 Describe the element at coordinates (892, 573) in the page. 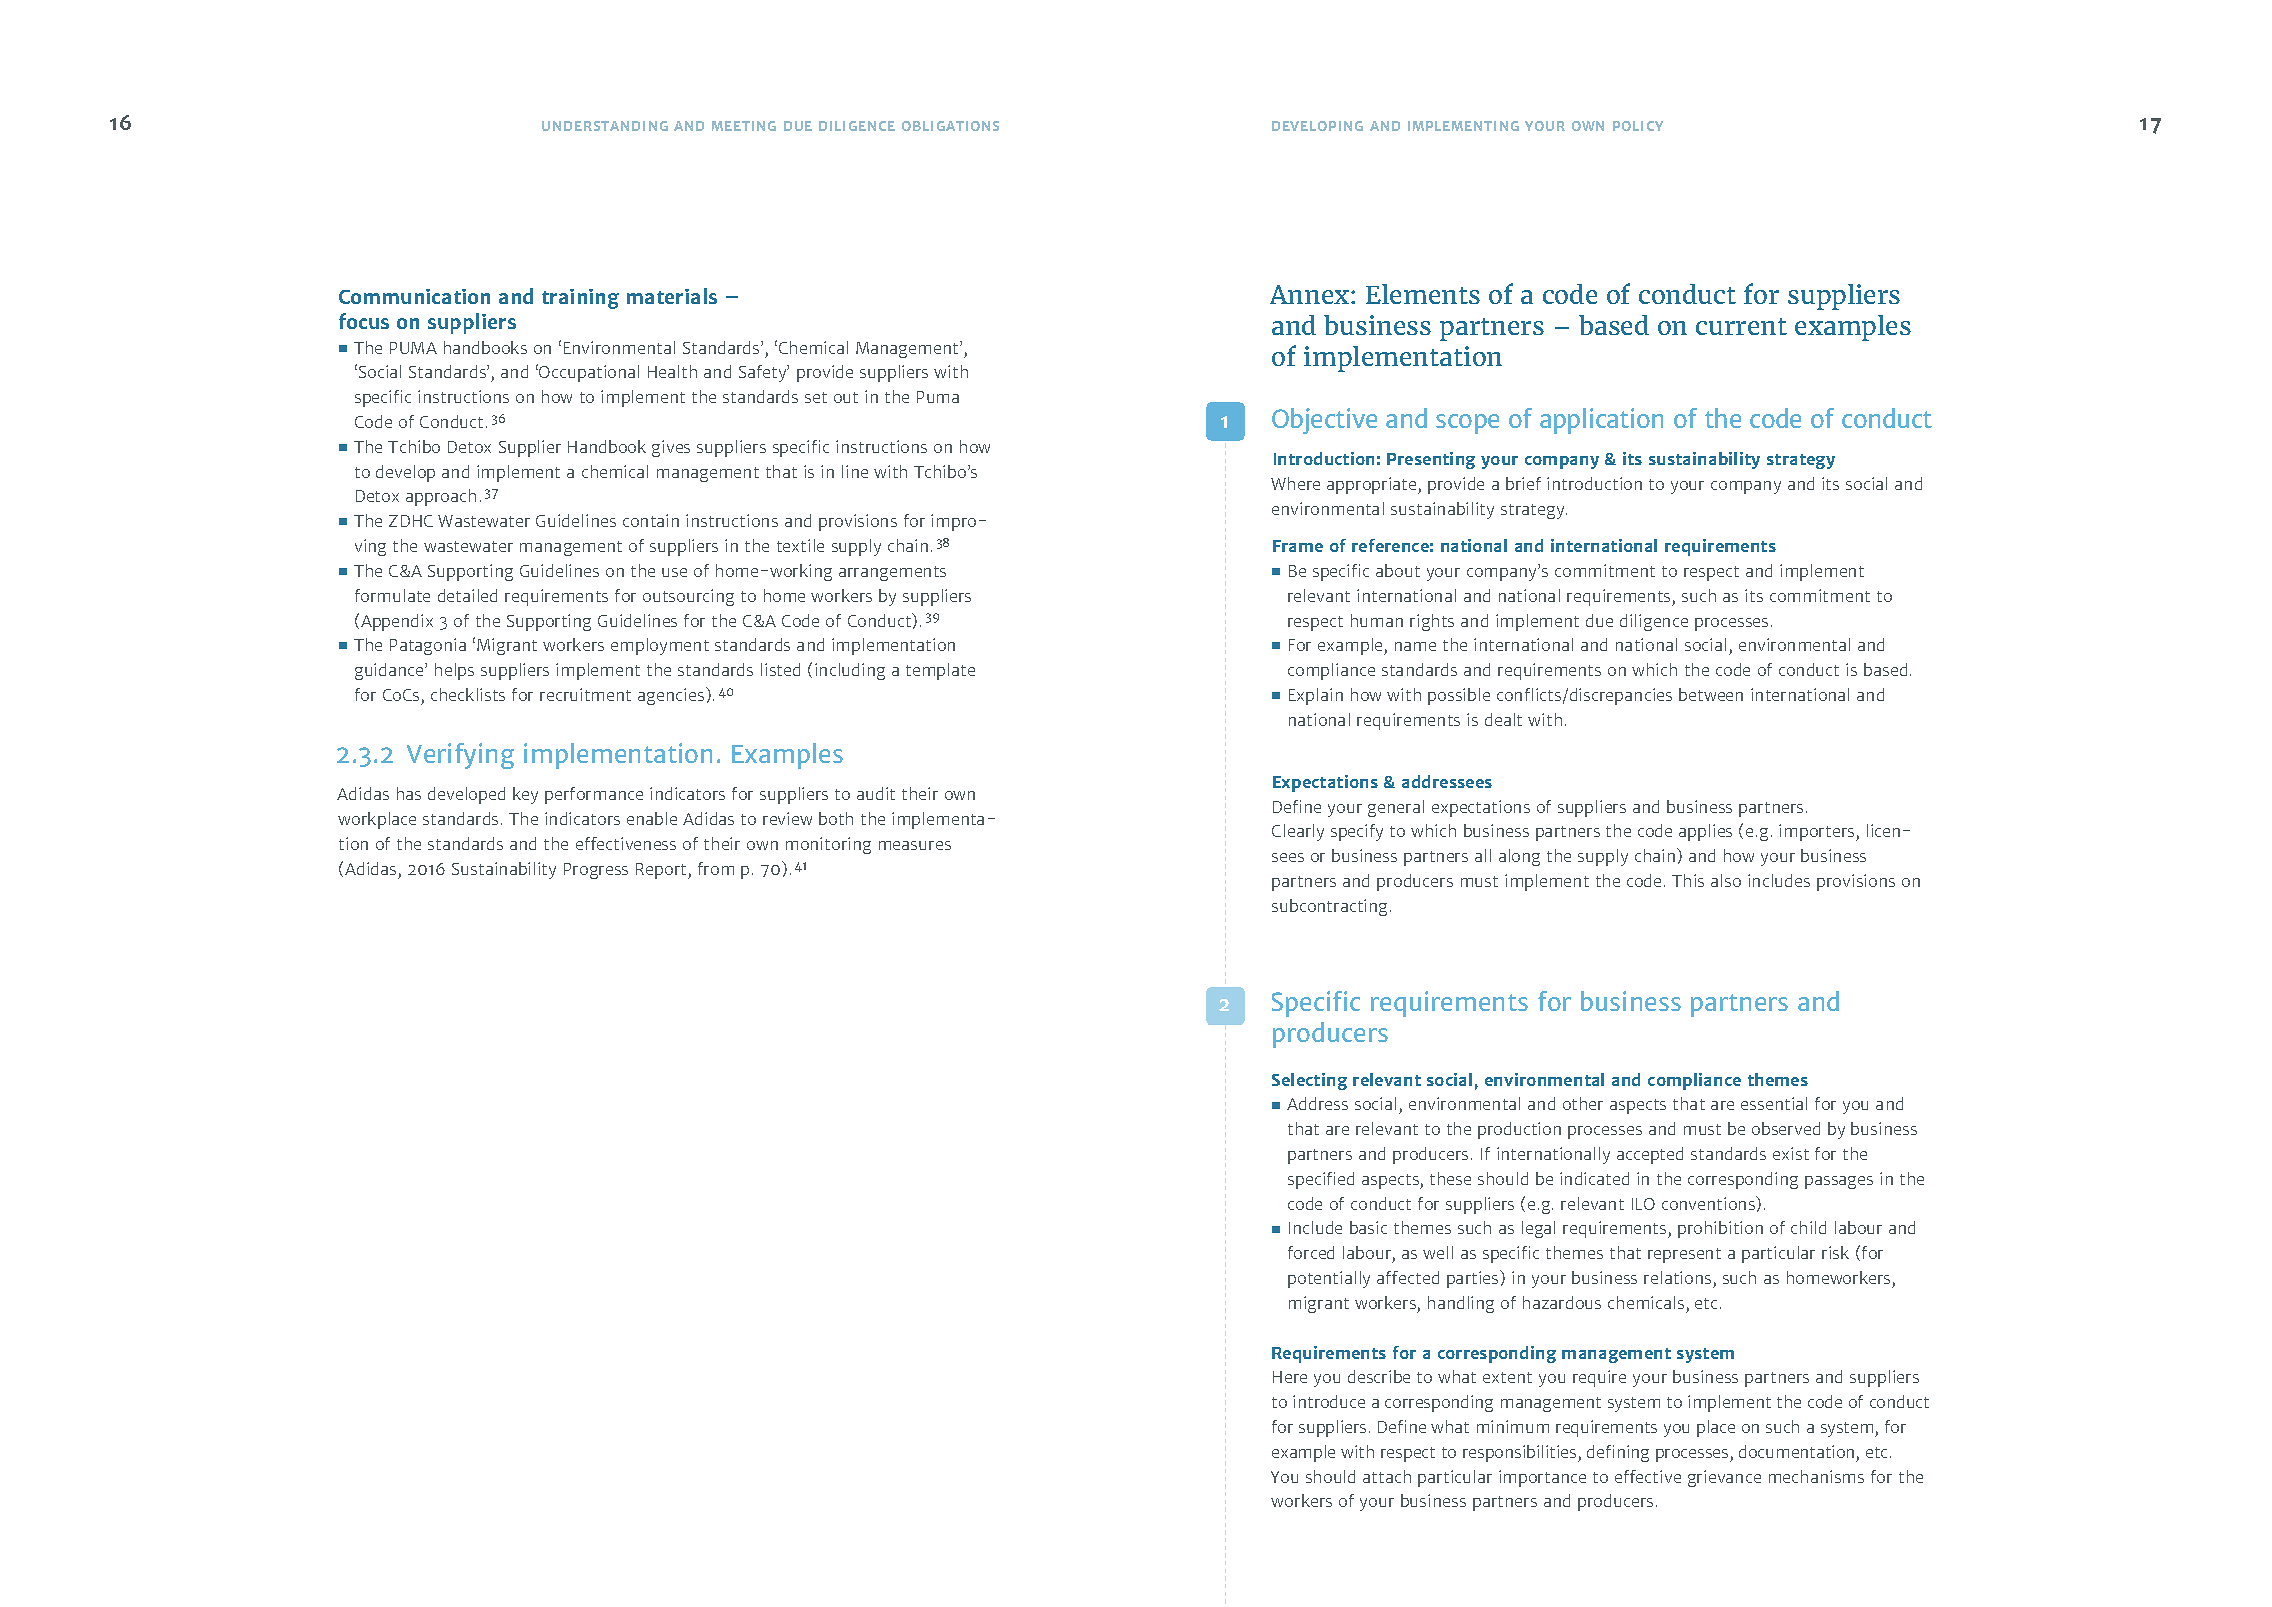

I see `arrangements` at that location.
